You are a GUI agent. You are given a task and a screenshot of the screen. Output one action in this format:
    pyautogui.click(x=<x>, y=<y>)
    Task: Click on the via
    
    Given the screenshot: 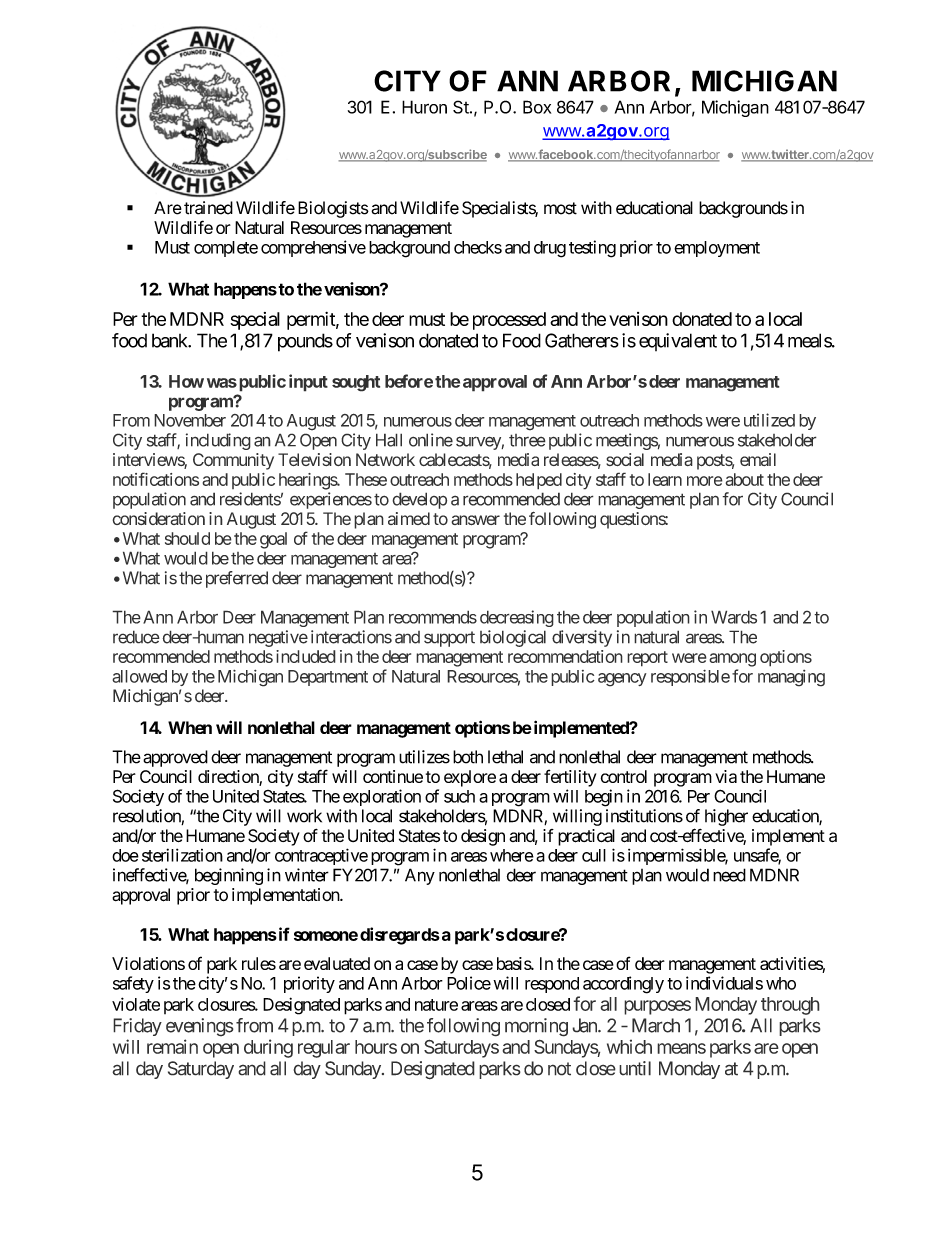 What is the action you would take?
    pyautogui.click(x=726, y=776)
